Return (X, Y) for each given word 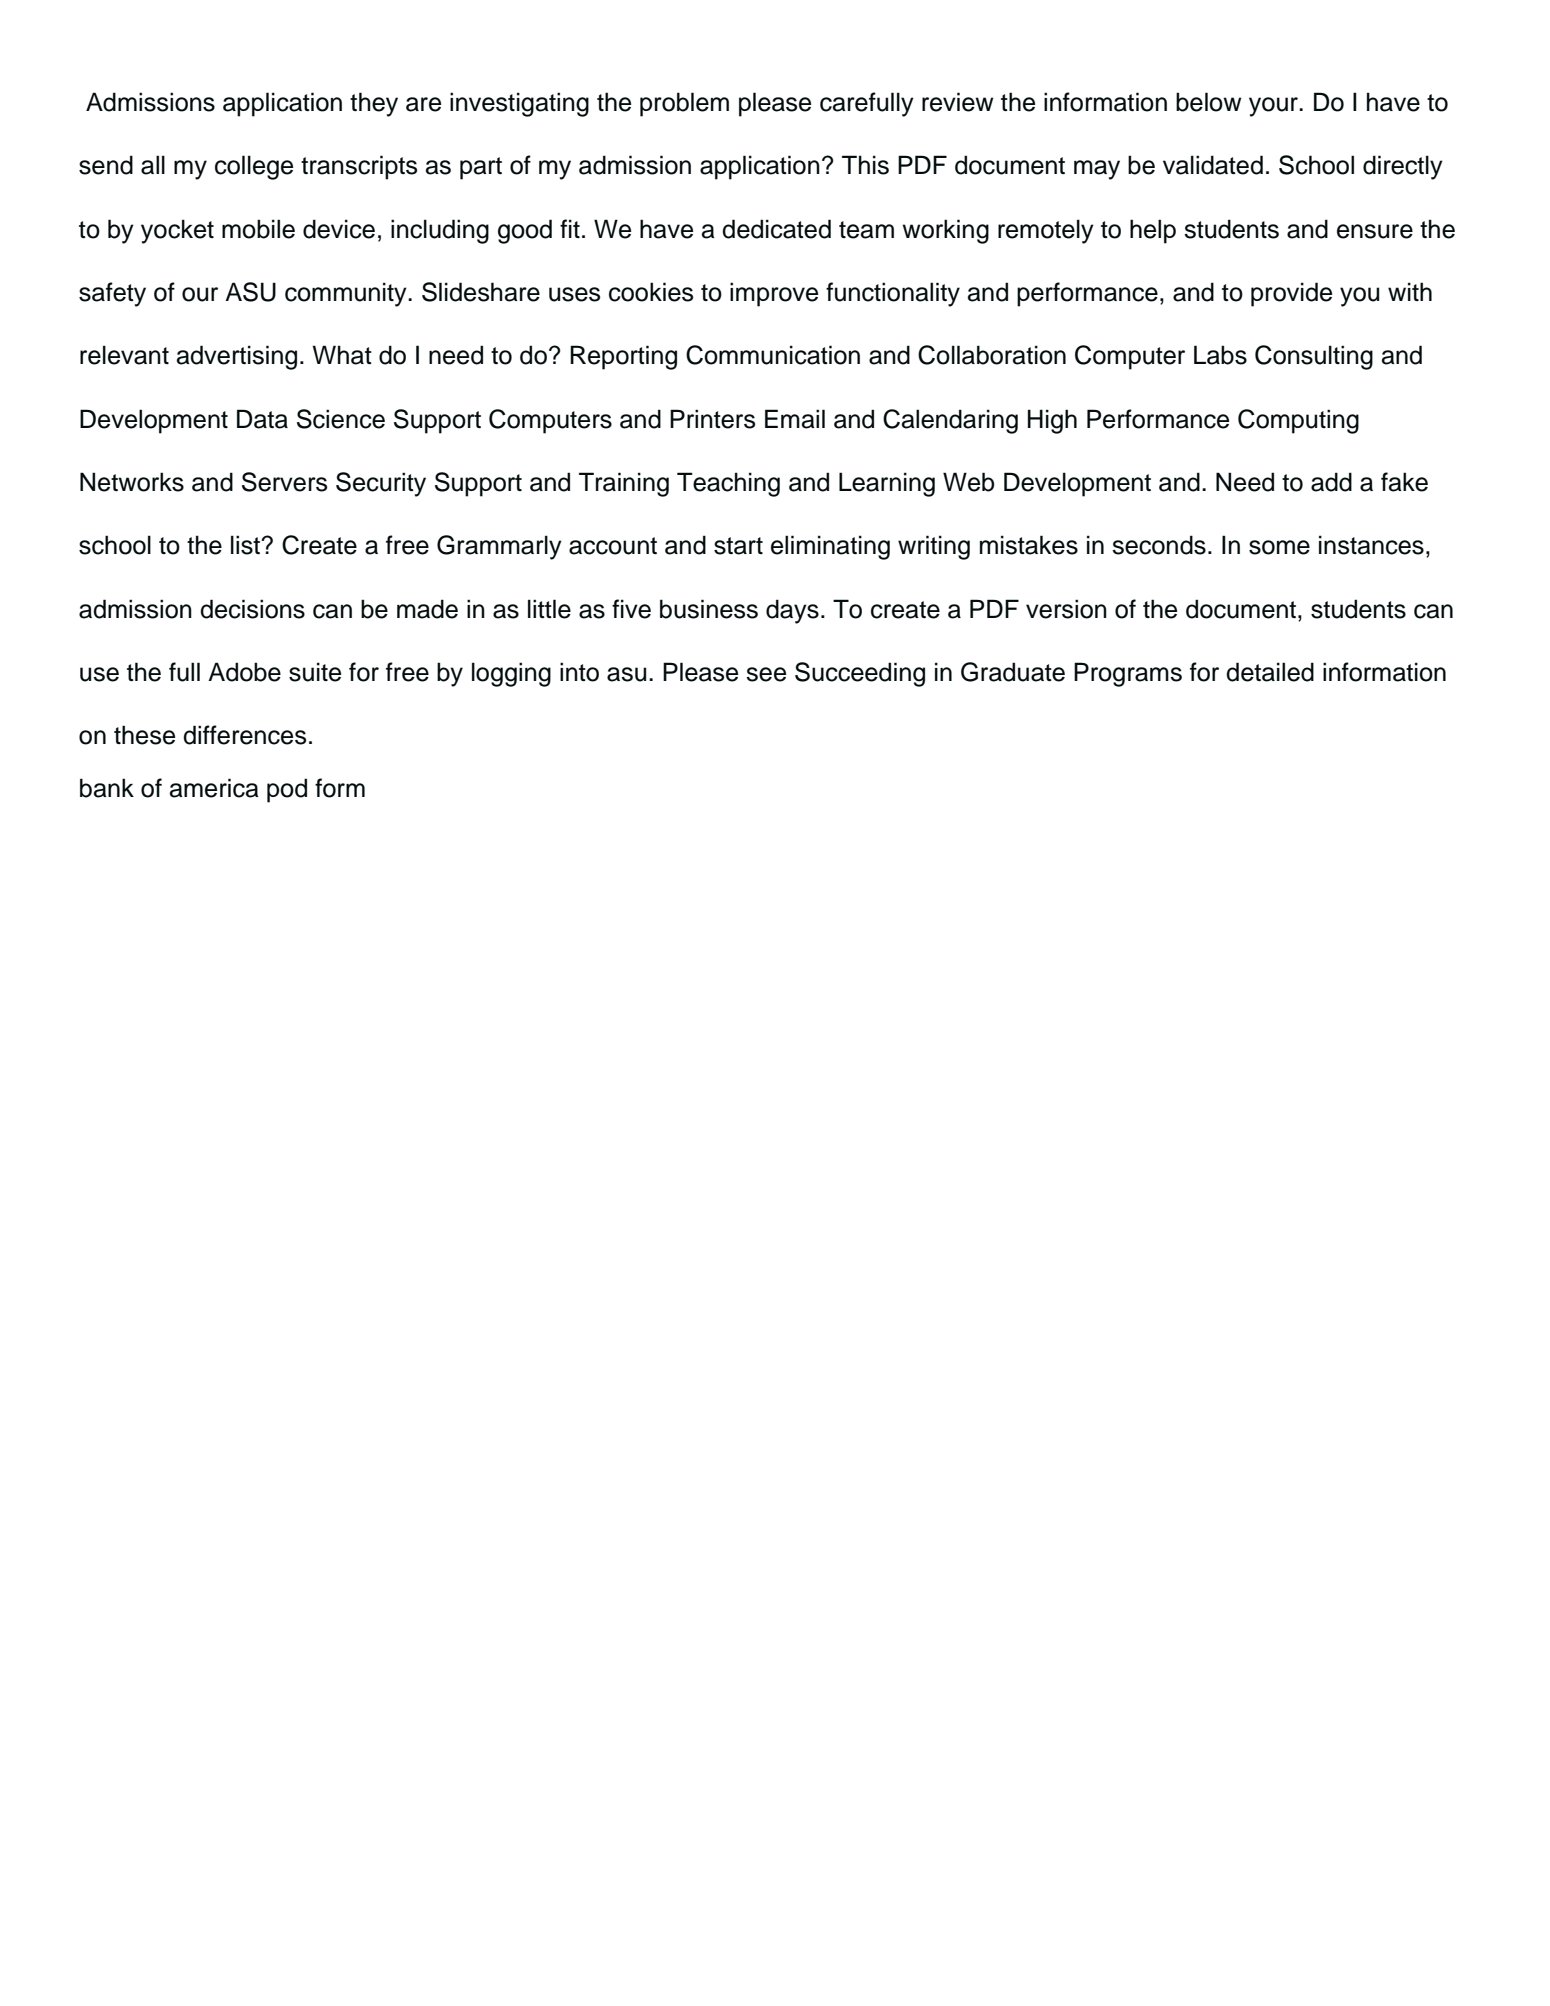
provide (1291, 294)
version (1066, 609)
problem (684, 104)
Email (795, 419)
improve (774, 294)
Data (262, 419)
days (792, 611)
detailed (1270, 672)
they (374, 104)
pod (287, 790)
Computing (1298, 421)
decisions (252, 609)
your (1274, 107)
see (766, 674)
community (347, 294)
